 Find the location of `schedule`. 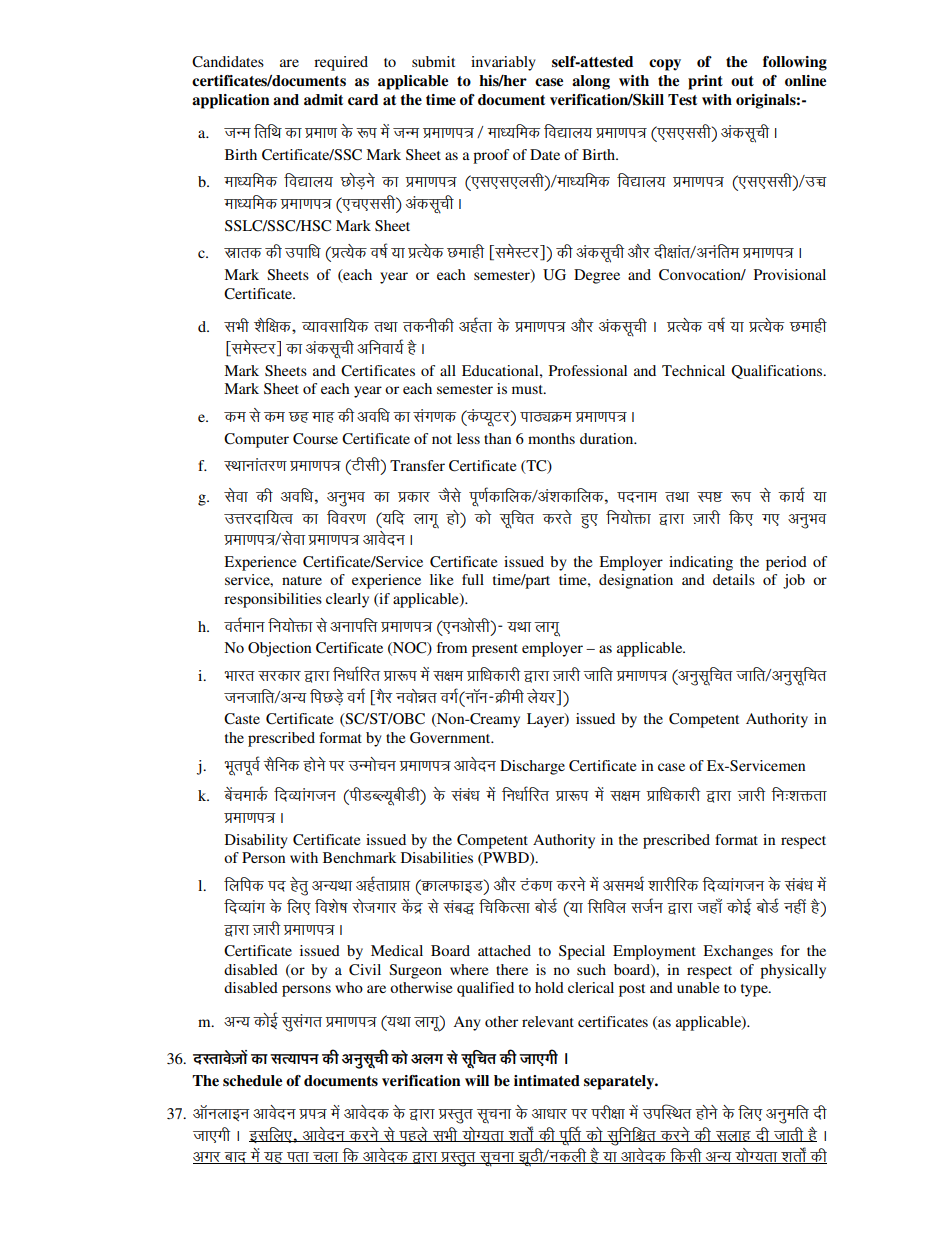

schedule is located at coordinates (252, 1081).
